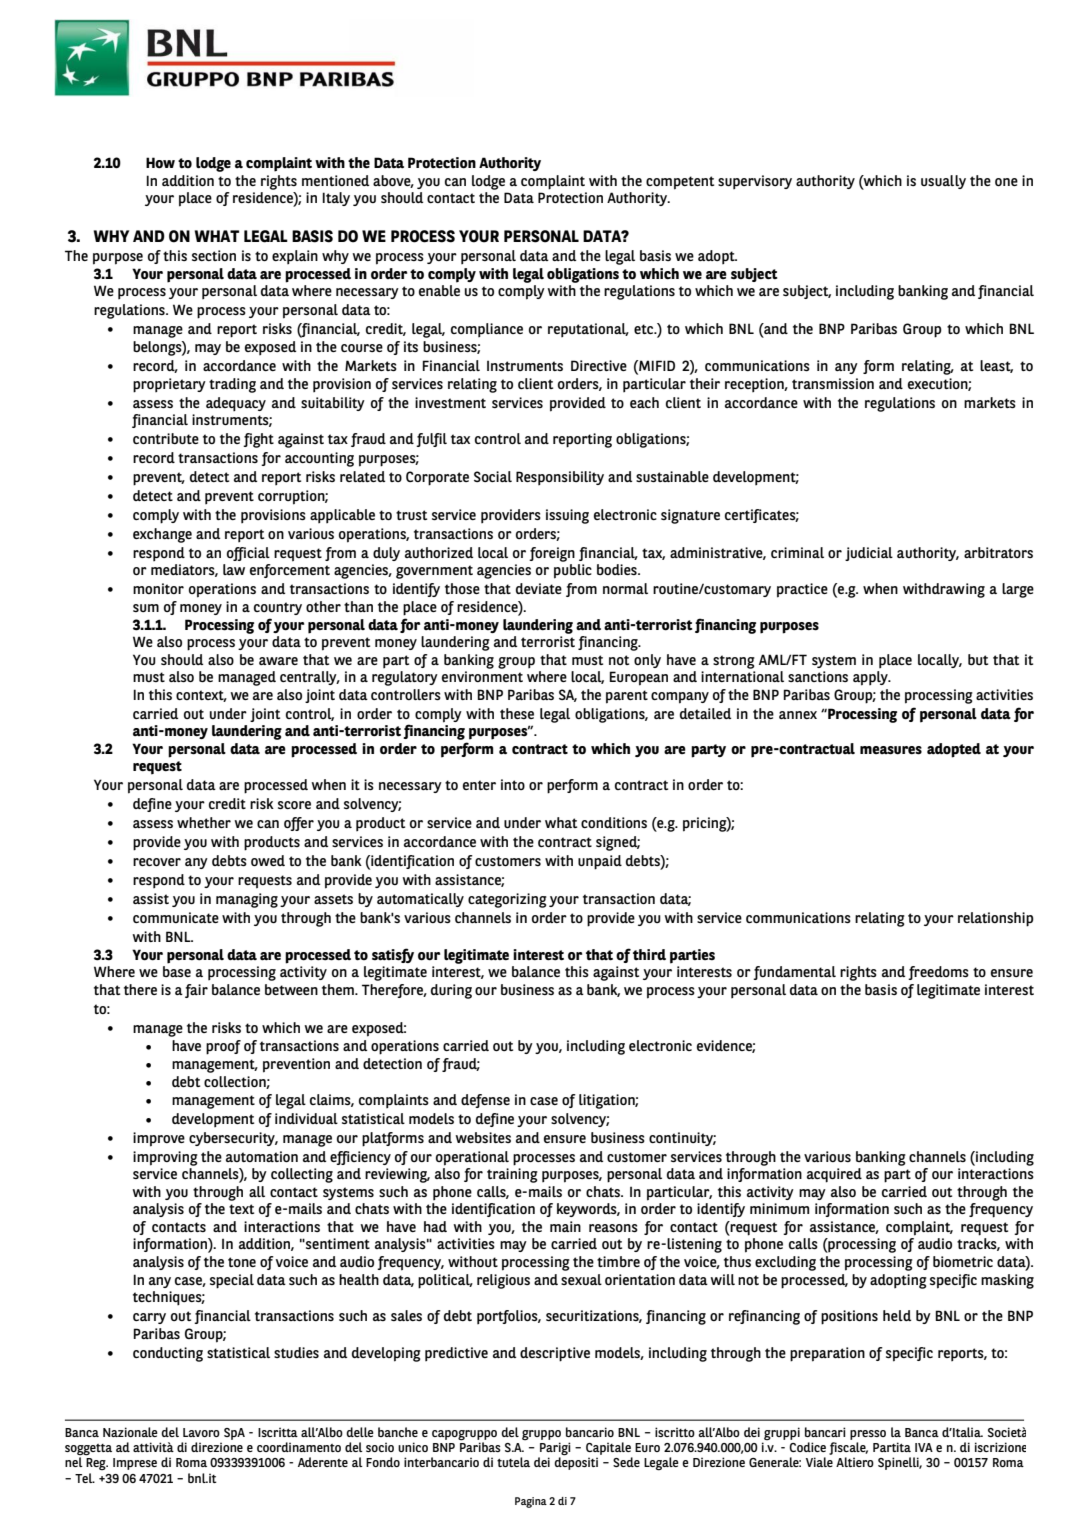  What do you see at coordinates (680, 183) in the screenshot?
I see `competent` at bounding box center [680, 183].
